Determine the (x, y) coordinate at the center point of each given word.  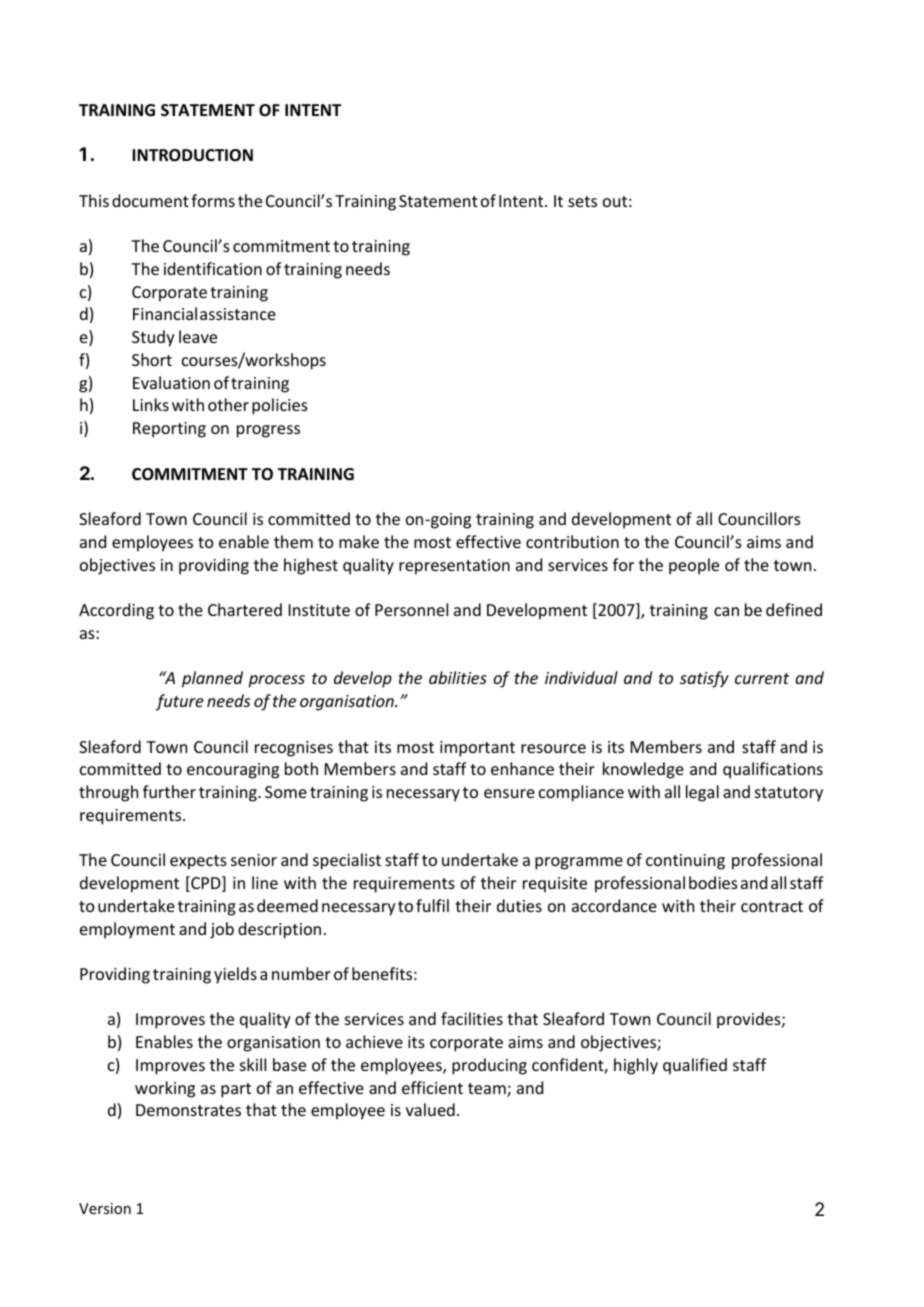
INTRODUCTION (192, 155)
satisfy (704, 679)
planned (212, 679)
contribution (572, 541)
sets (582, 201)
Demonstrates (188, 1110)
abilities (458, 677)
